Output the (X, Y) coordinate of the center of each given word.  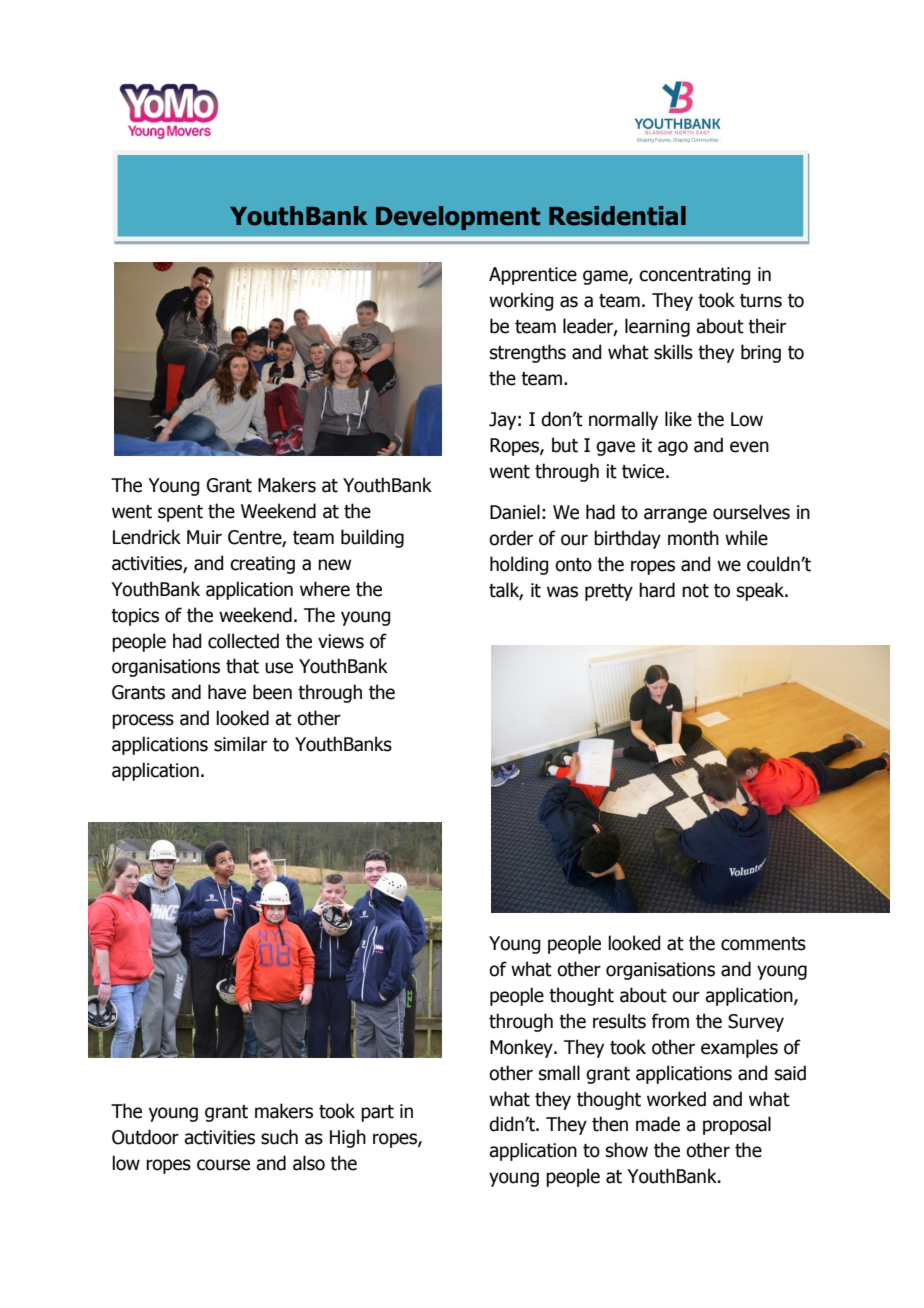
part (377, 1113)
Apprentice (533, 276)
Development (458, 218)
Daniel (515, 512)
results (619, 1021)
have (227, 692)
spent (180, 513)
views (341, 641)
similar (240, 744)
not (695, 591)
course (223, 1165)
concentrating (694, 276)
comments (763, 944)
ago (673, 448)
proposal (737, 1125)
